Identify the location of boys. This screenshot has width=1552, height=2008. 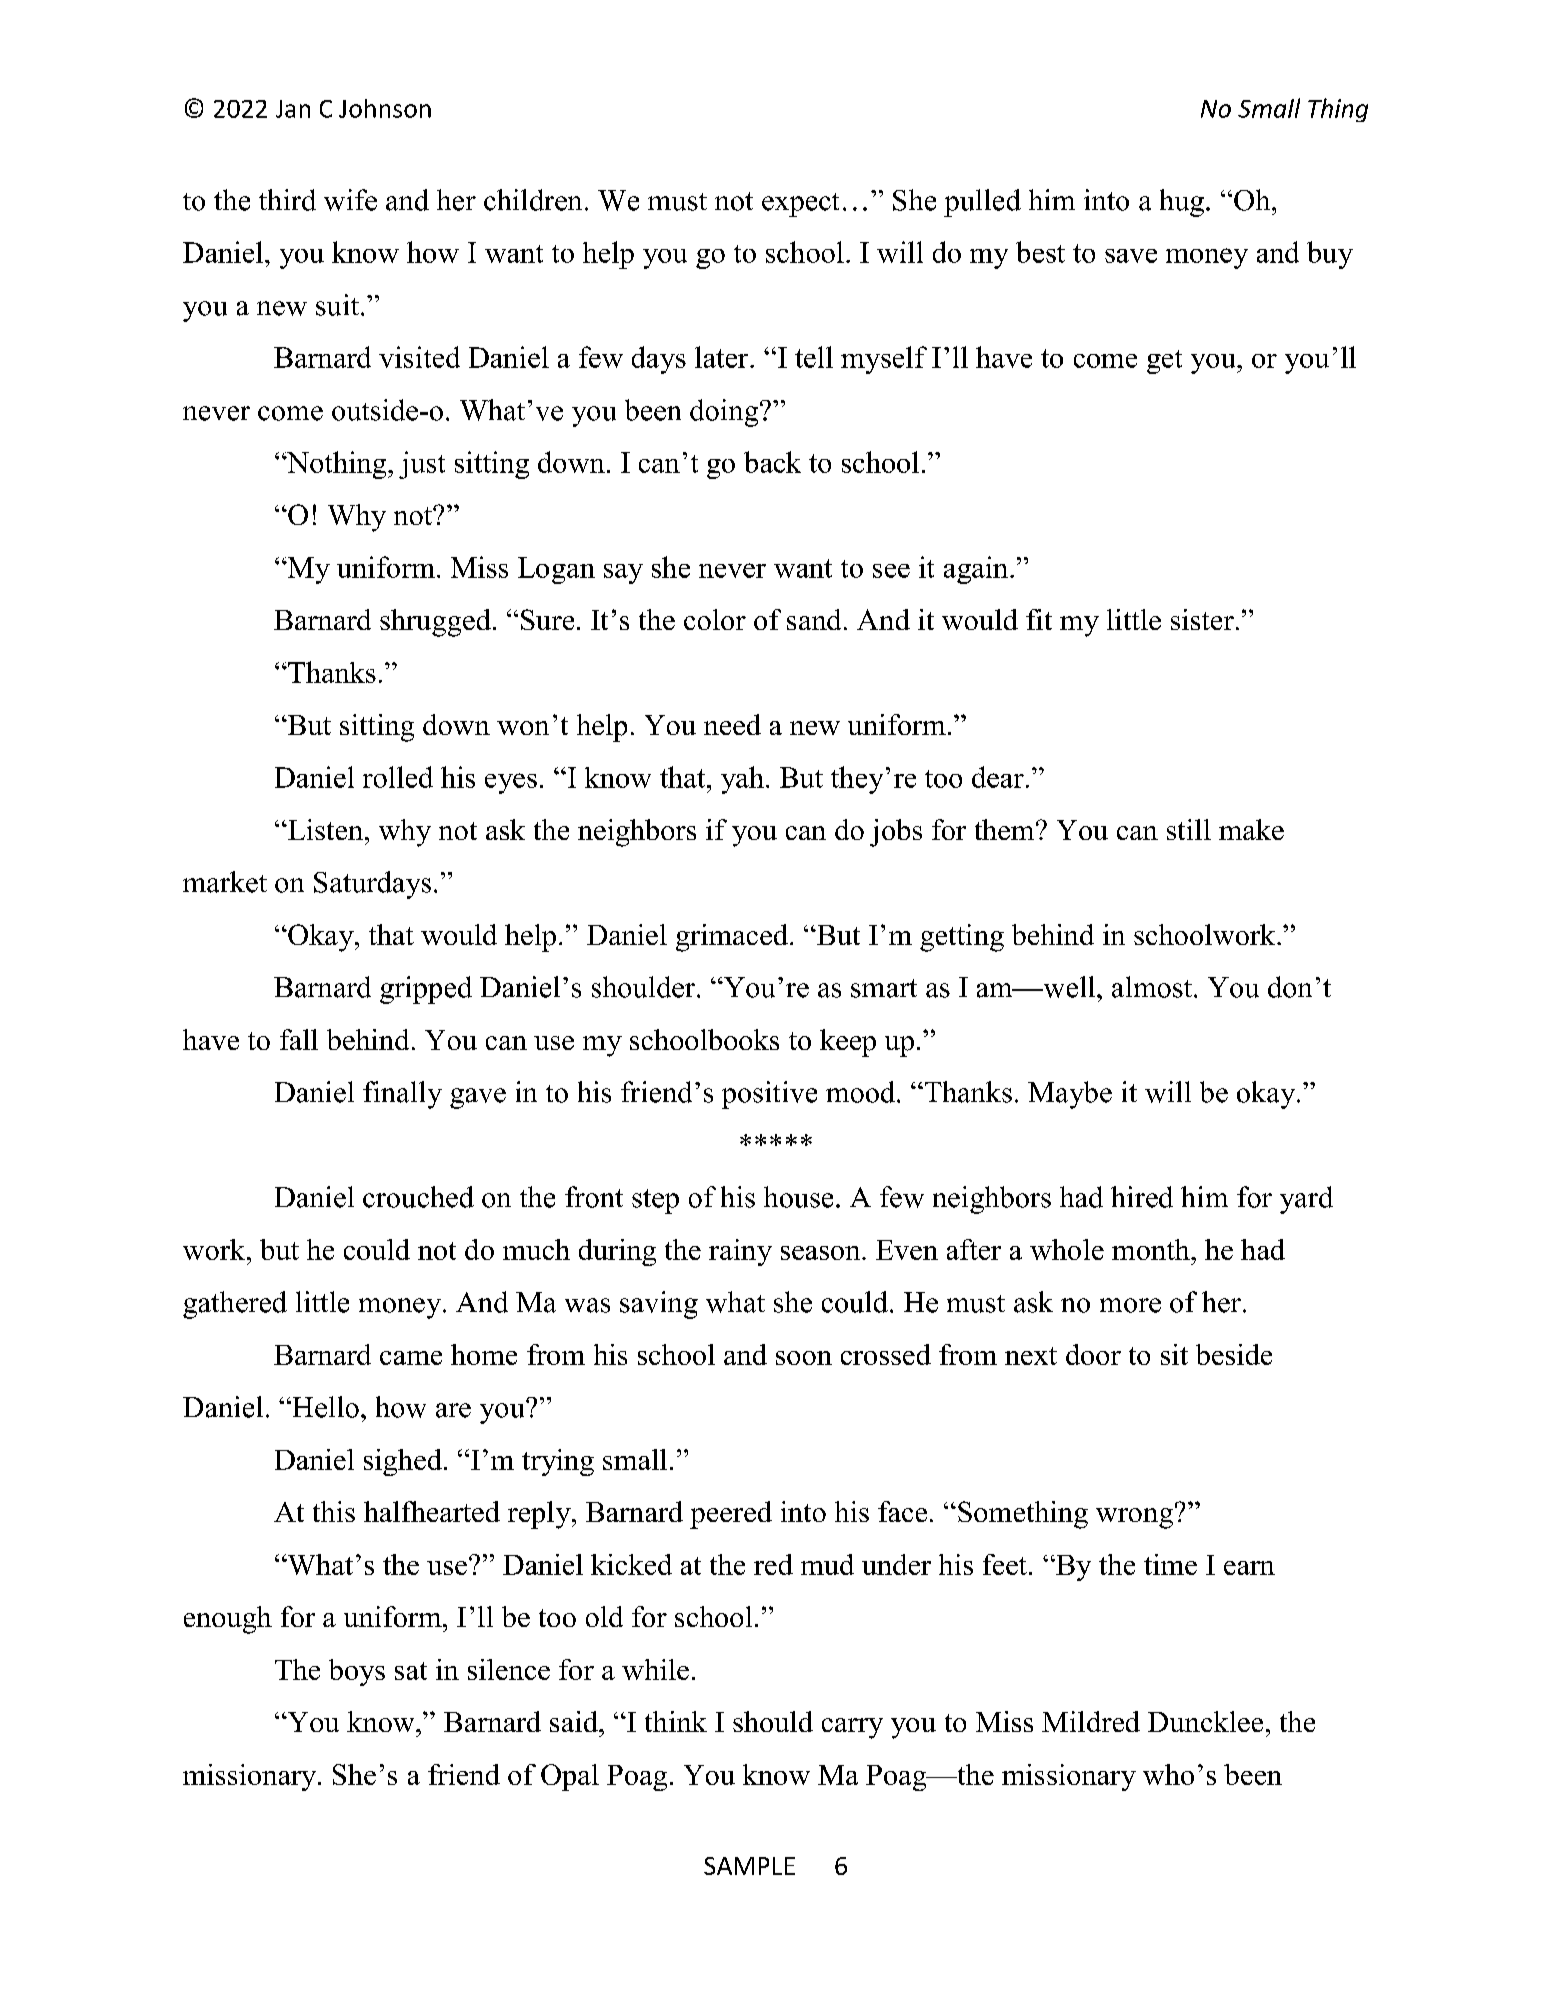
(357, 1672).
